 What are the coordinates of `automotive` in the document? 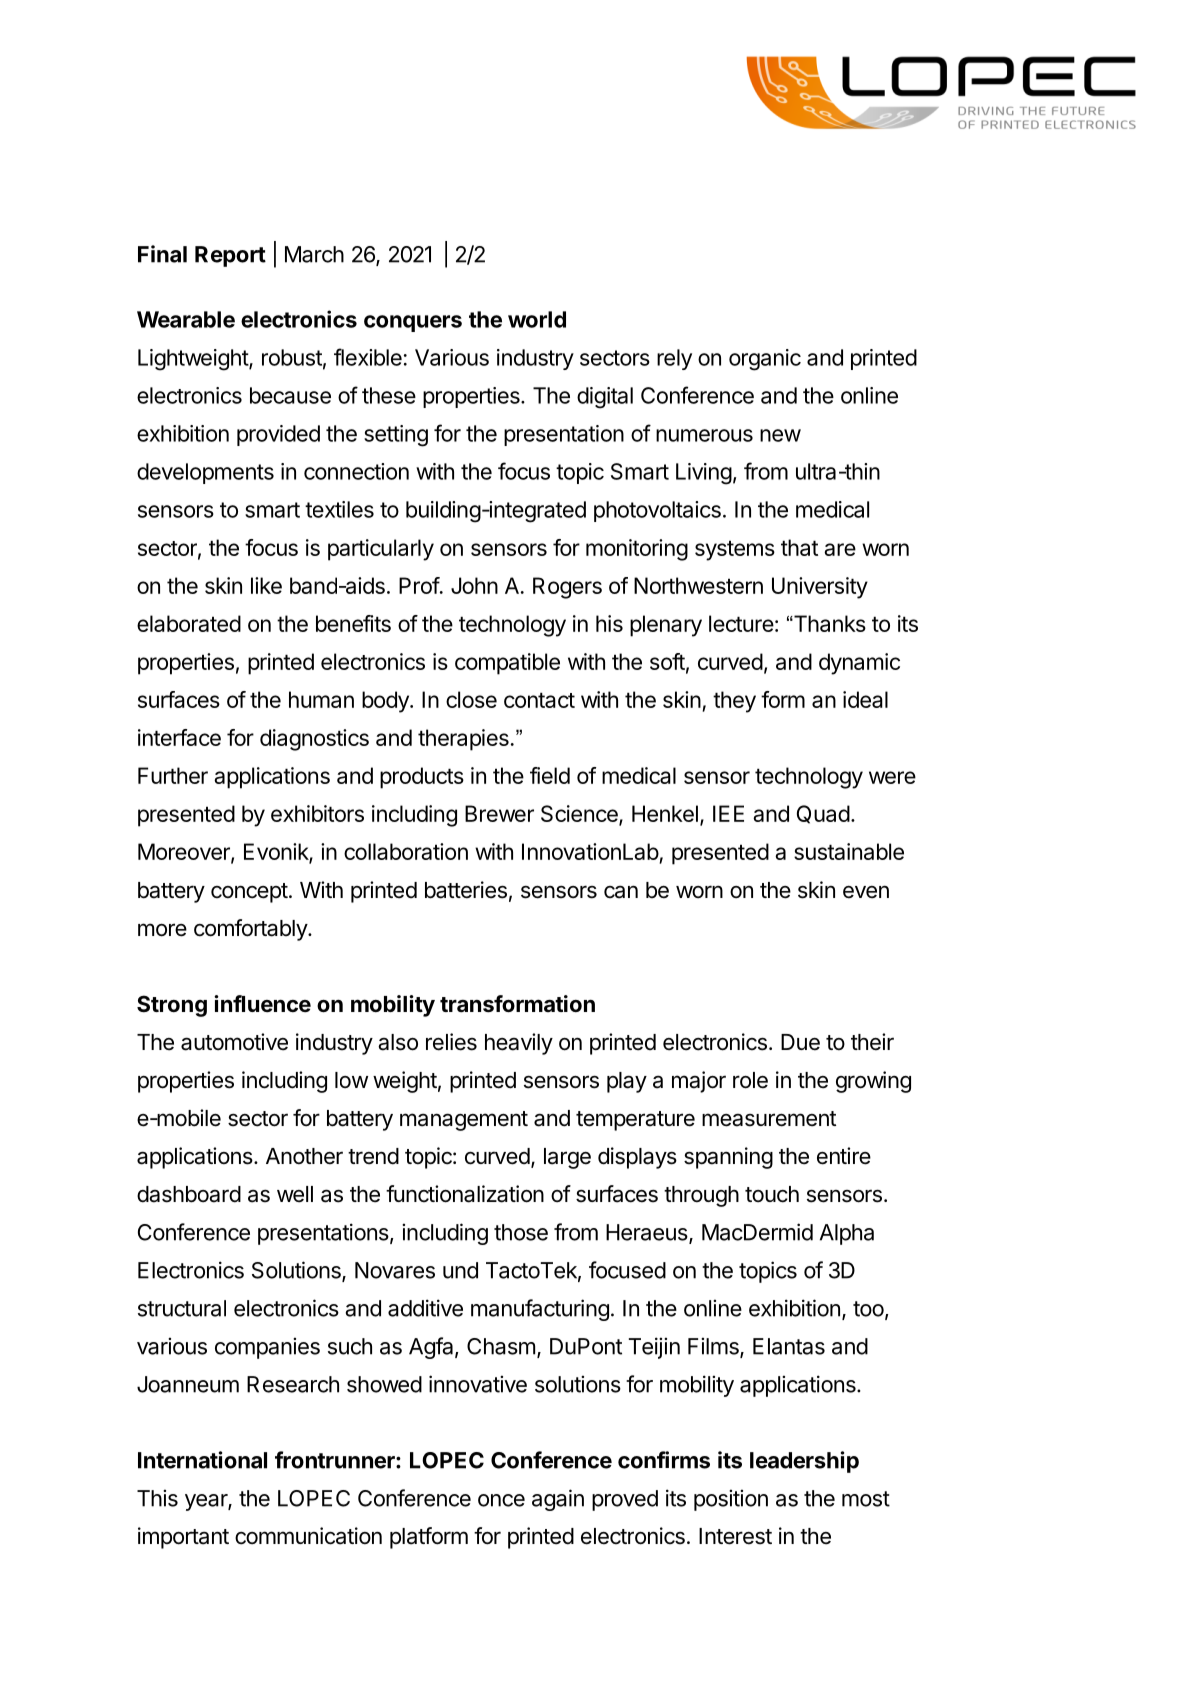 It's located at (234, 1042).
